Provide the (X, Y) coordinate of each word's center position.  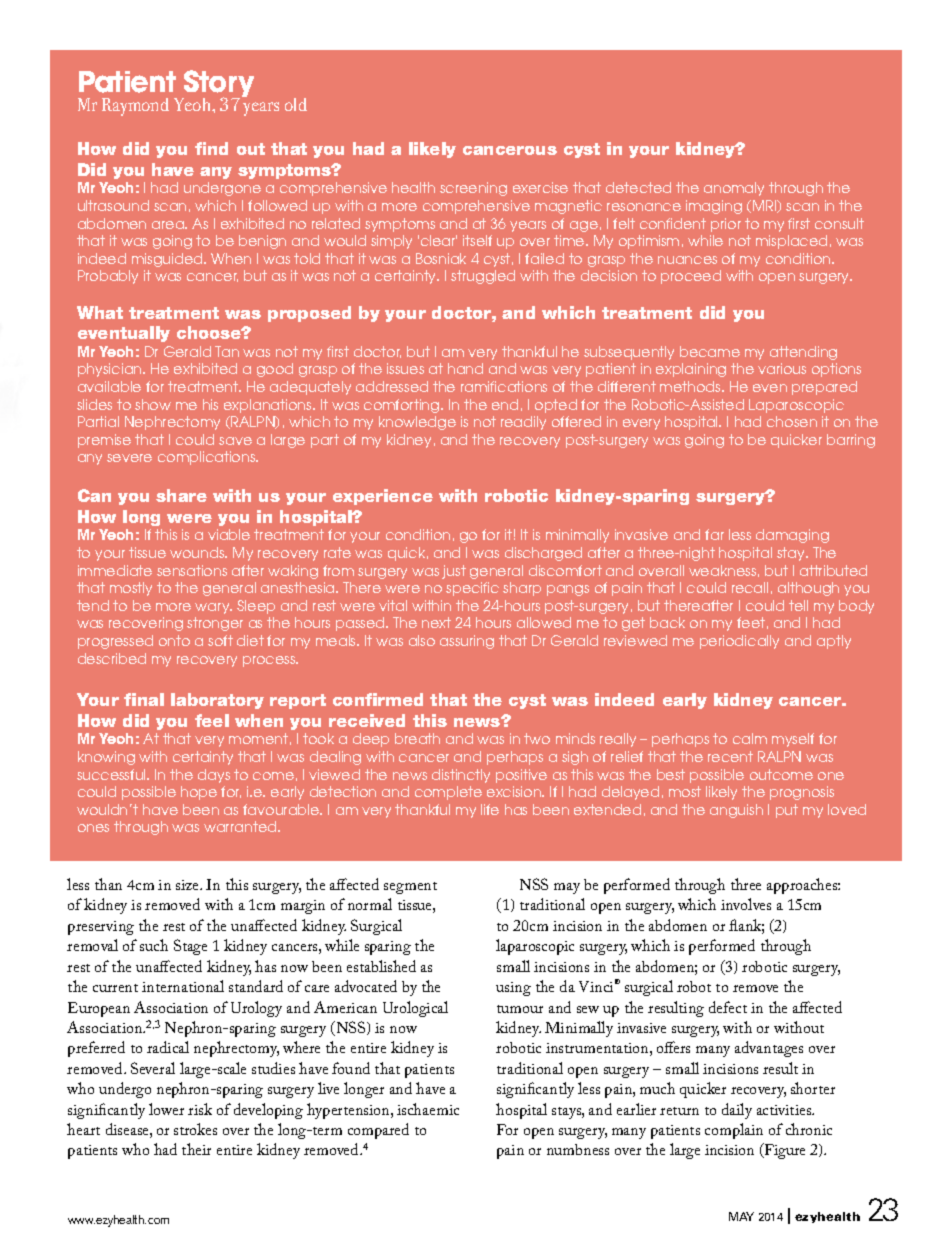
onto (174, 640)
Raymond (135, 107)
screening (473, 189)
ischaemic (428, 1109)
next (436, 622)
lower (166, 1109)
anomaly (734, 189)
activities (785, 1110)
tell (798, 605)
